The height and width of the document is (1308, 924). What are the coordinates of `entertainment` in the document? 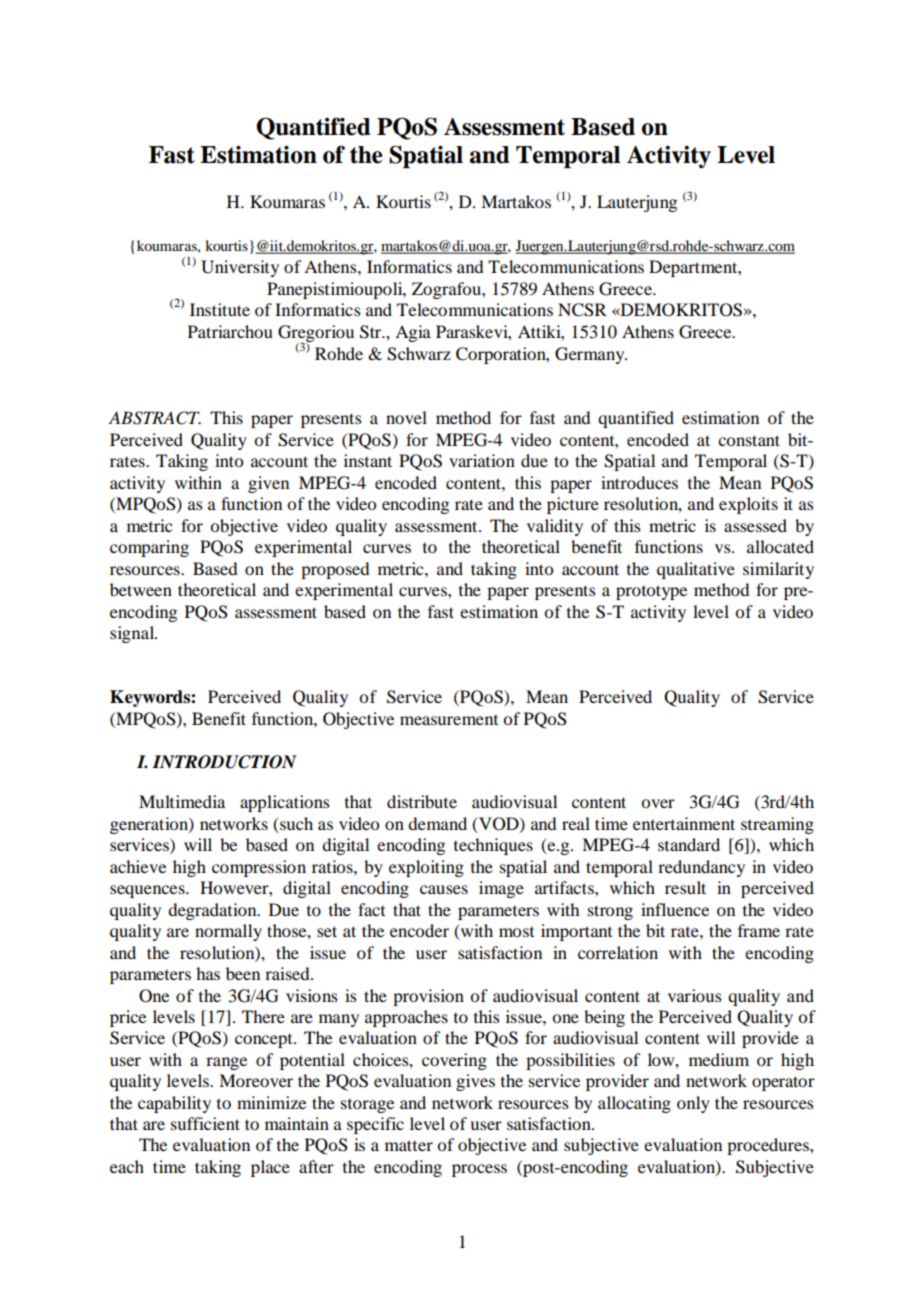 It's located at (684, 823).
